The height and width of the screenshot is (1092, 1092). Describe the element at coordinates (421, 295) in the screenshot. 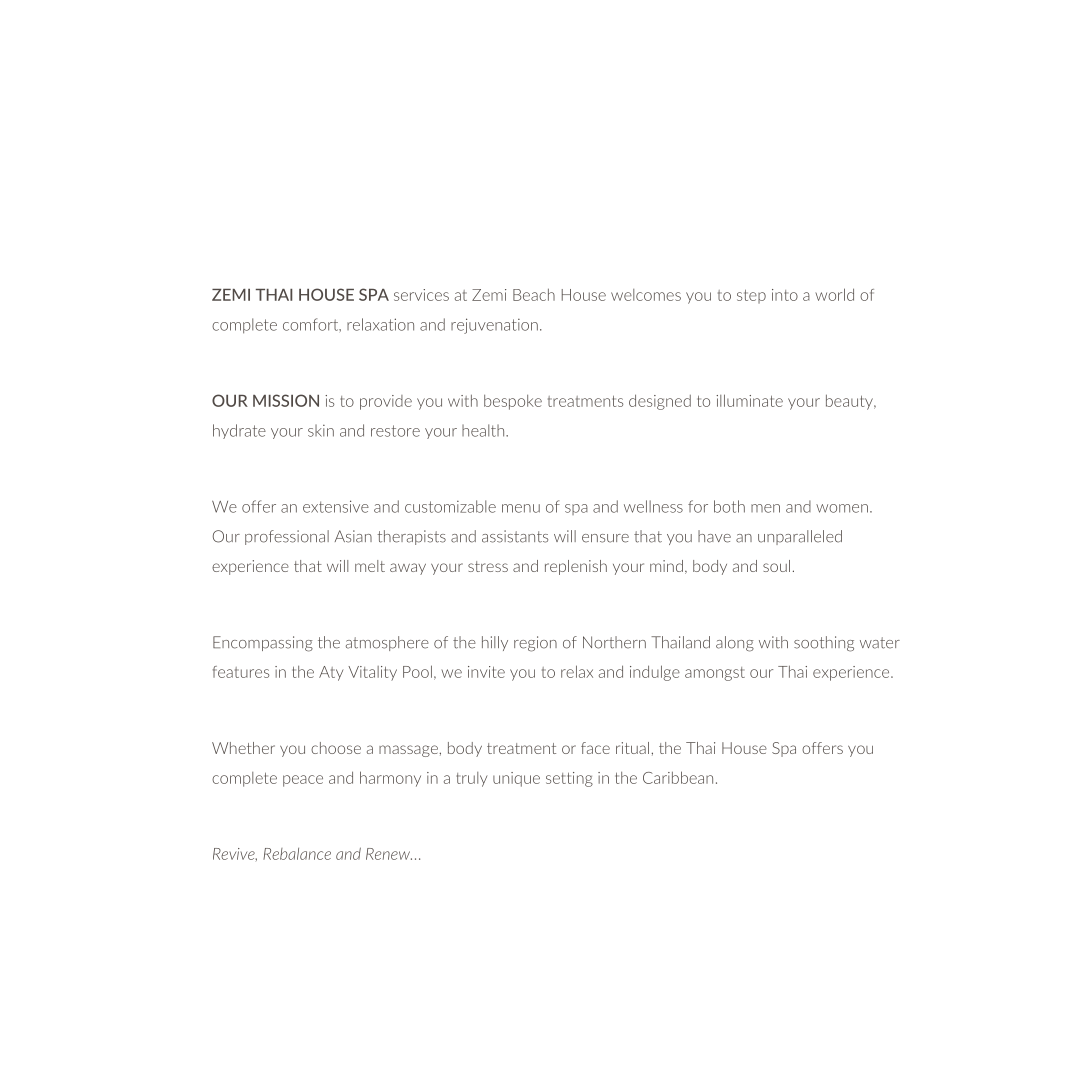

I see `services` at that location.
